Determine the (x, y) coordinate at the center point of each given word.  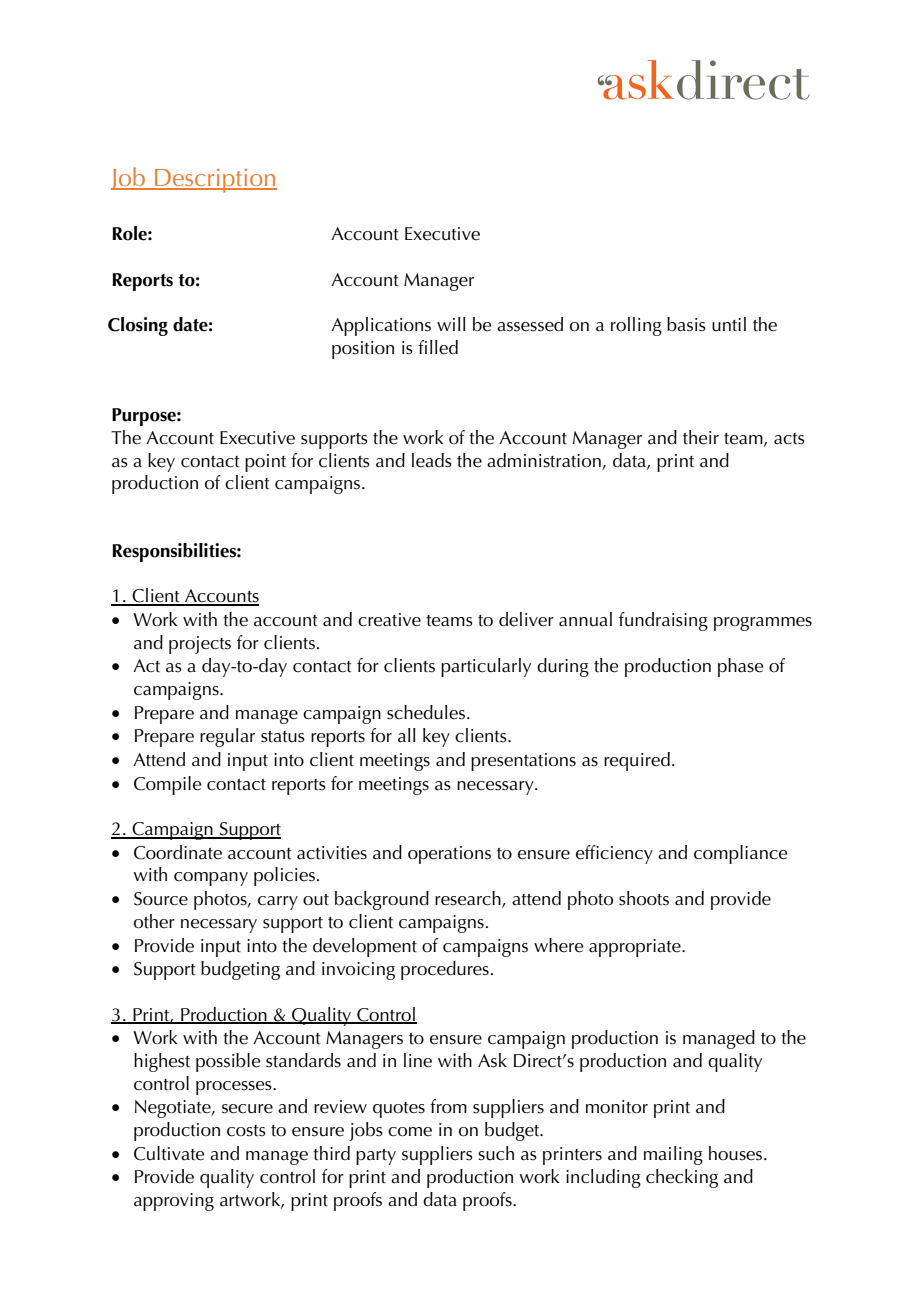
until (729, 324)
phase (741, 667)
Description (215, 181)
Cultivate (169, 1153)
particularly (486, 667)
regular (227, 737)
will (451, 324)
